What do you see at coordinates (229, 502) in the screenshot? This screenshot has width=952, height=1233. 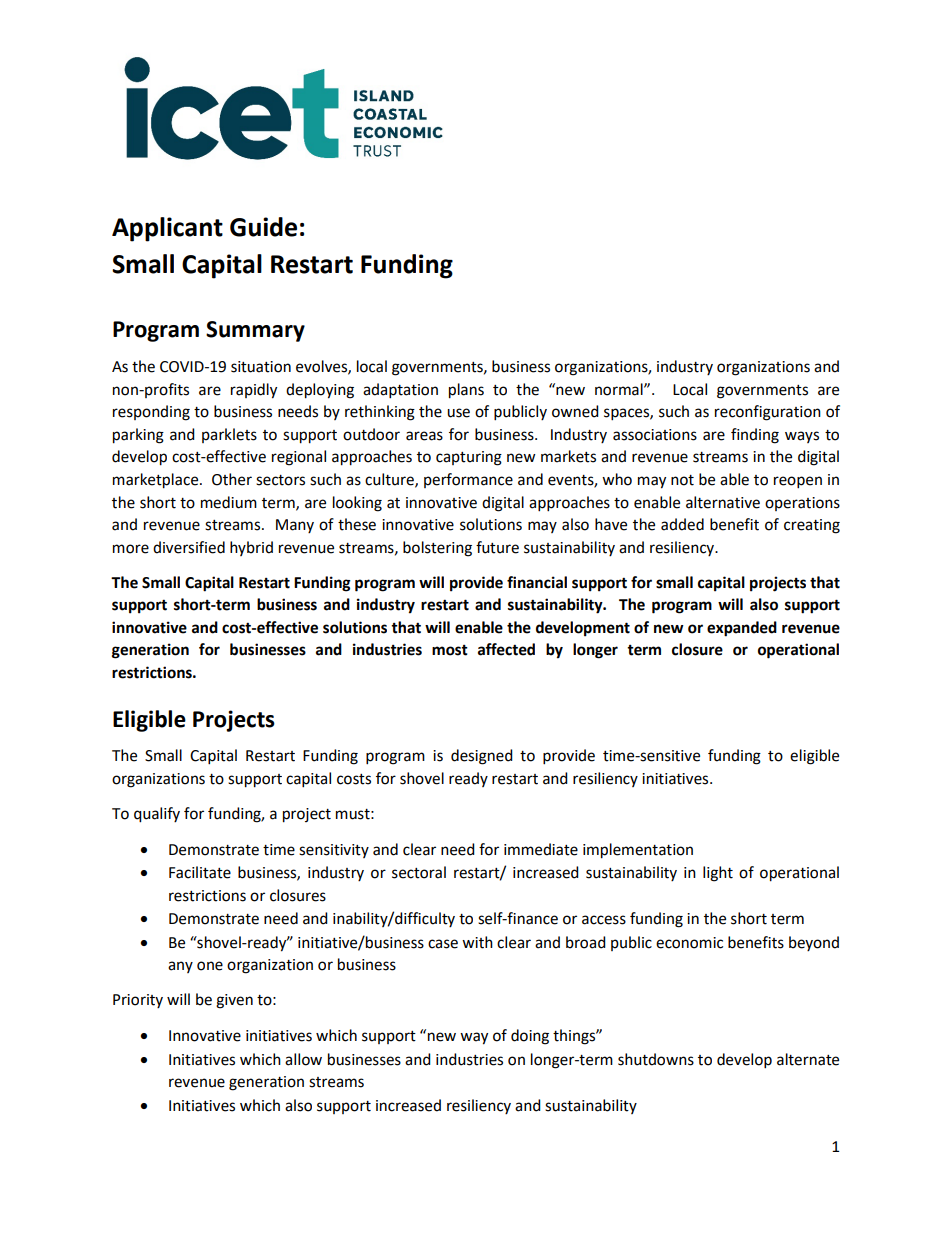 I see `medium` at bounding box center [229, 502].
